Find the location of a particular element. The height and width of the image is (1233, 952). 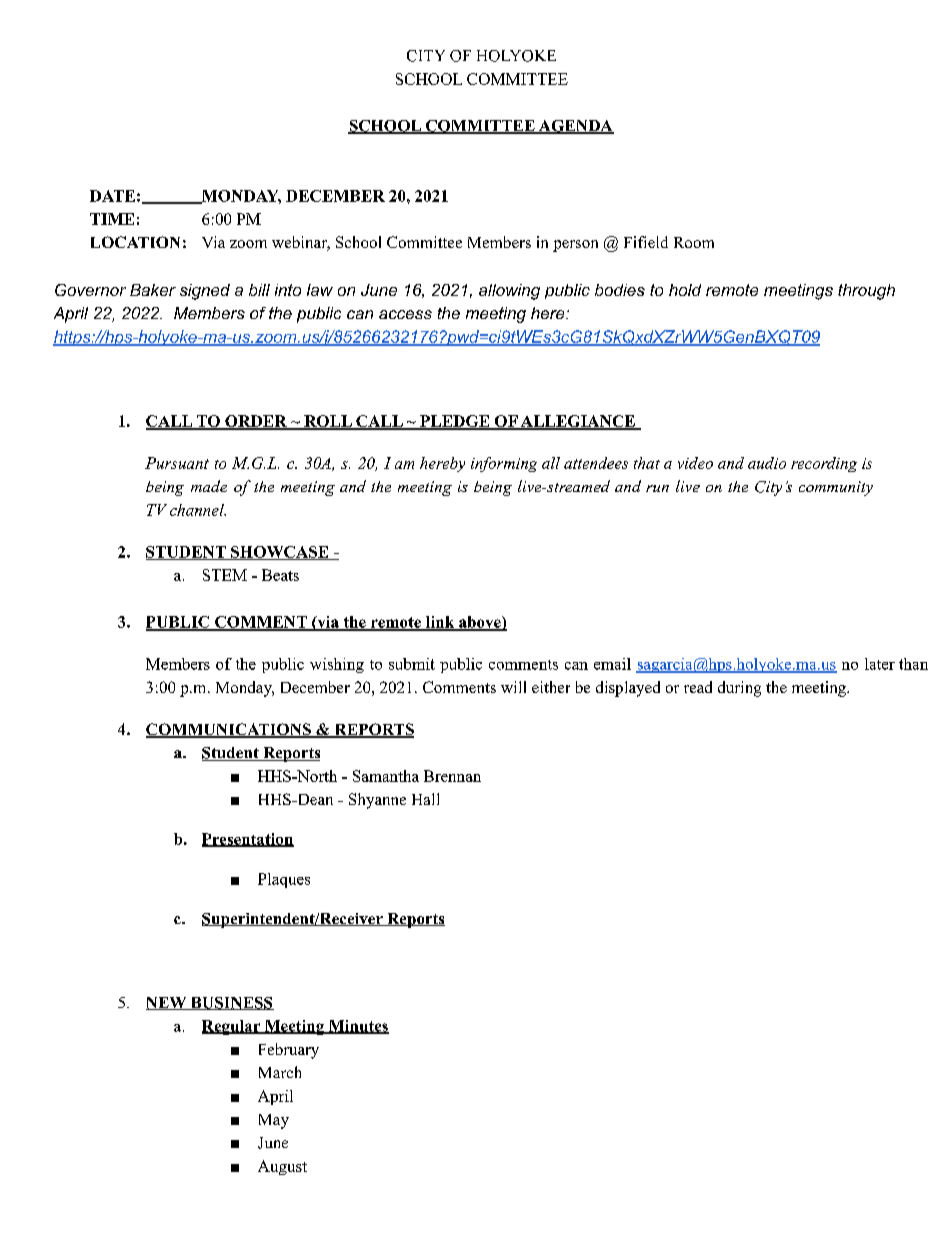

Hall is located at coordinates (425, 799).
